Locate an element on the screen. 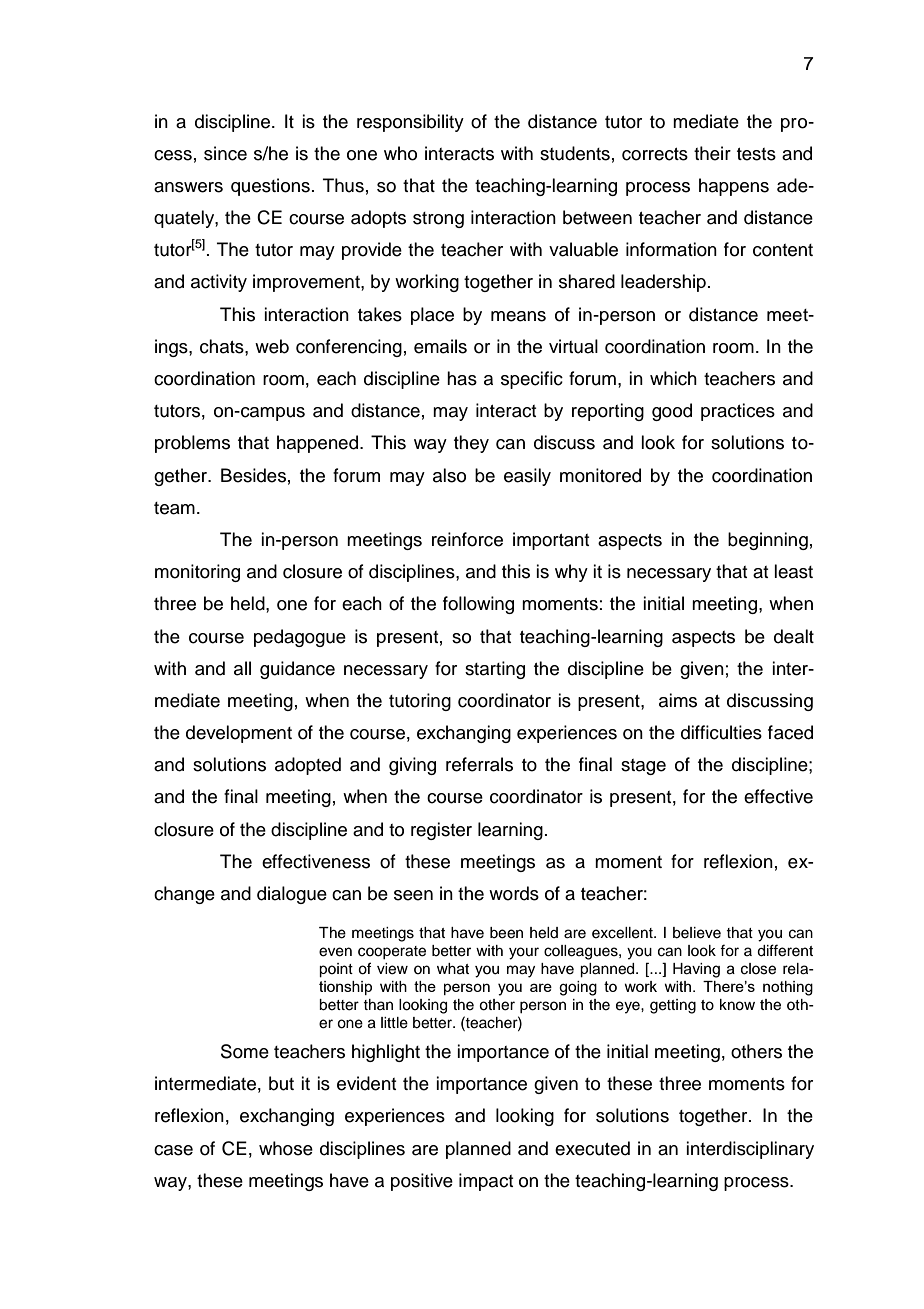  whose is located at coordinates (286, 1148).
